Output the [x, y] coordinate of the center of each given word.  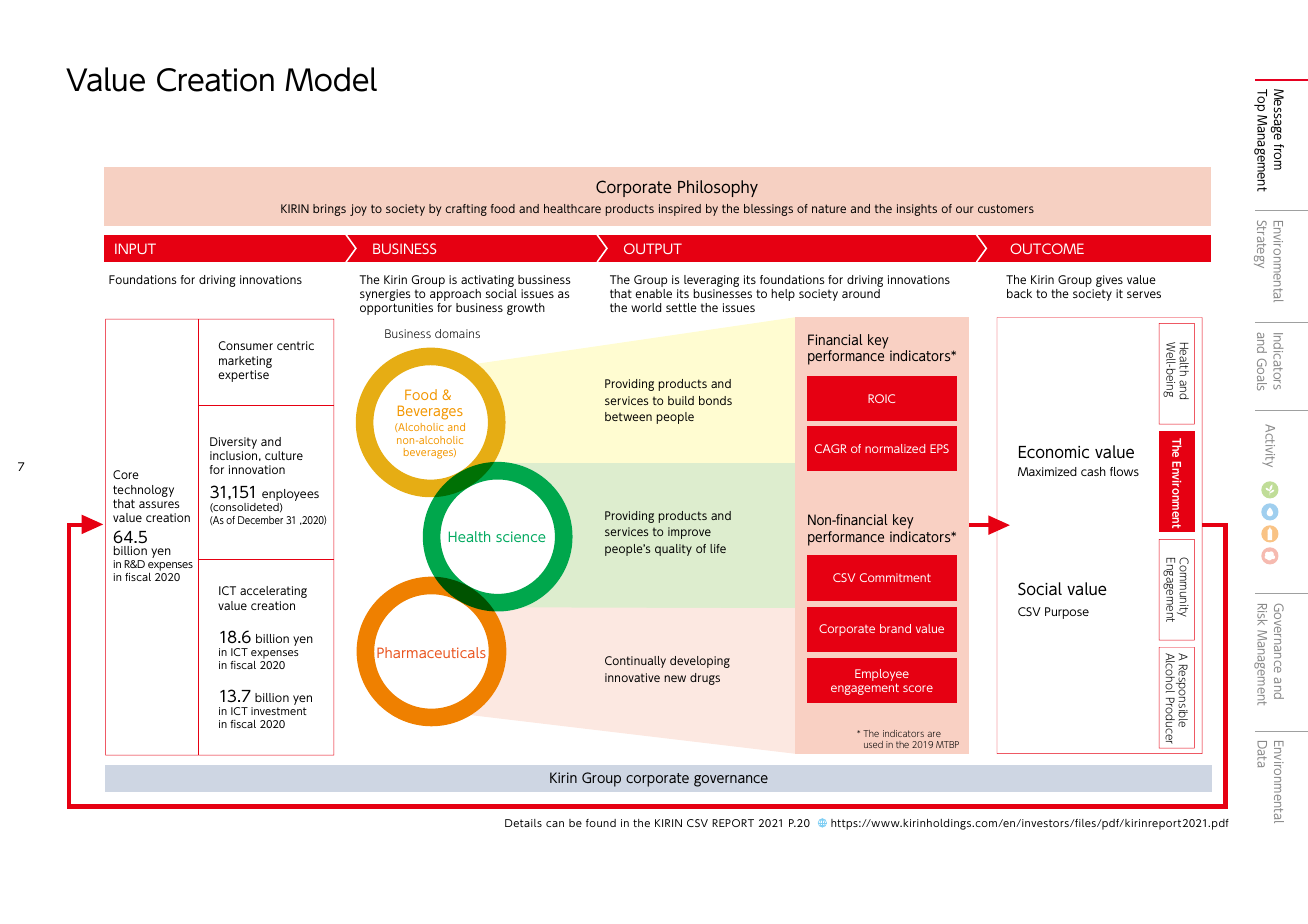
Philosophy [718, 188]
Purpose [1067, 613]
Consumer [245, 345]
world [646, 307]
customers [1006, 208]
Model [331, 79]
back [1019, 293]
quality [673, 550]
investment [279, 711]
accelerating [273, 592]
